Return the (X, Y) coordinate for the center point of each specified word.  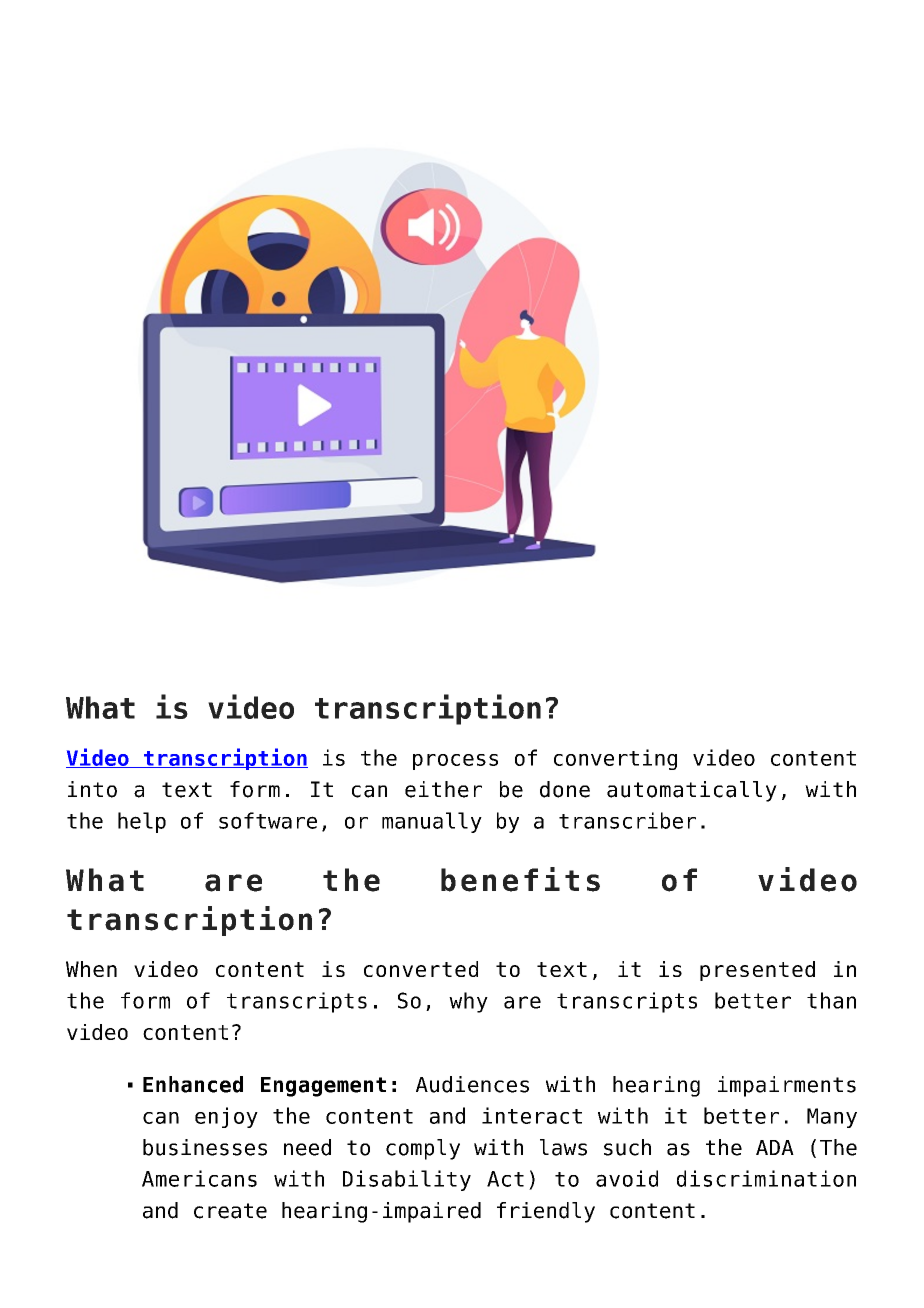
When (91, 969)
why (468, 1002)
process (455, 762)
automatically (692, 791)
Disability (407, 1180)
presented (757, 971)
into (92, 789)
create (230, 1211)
